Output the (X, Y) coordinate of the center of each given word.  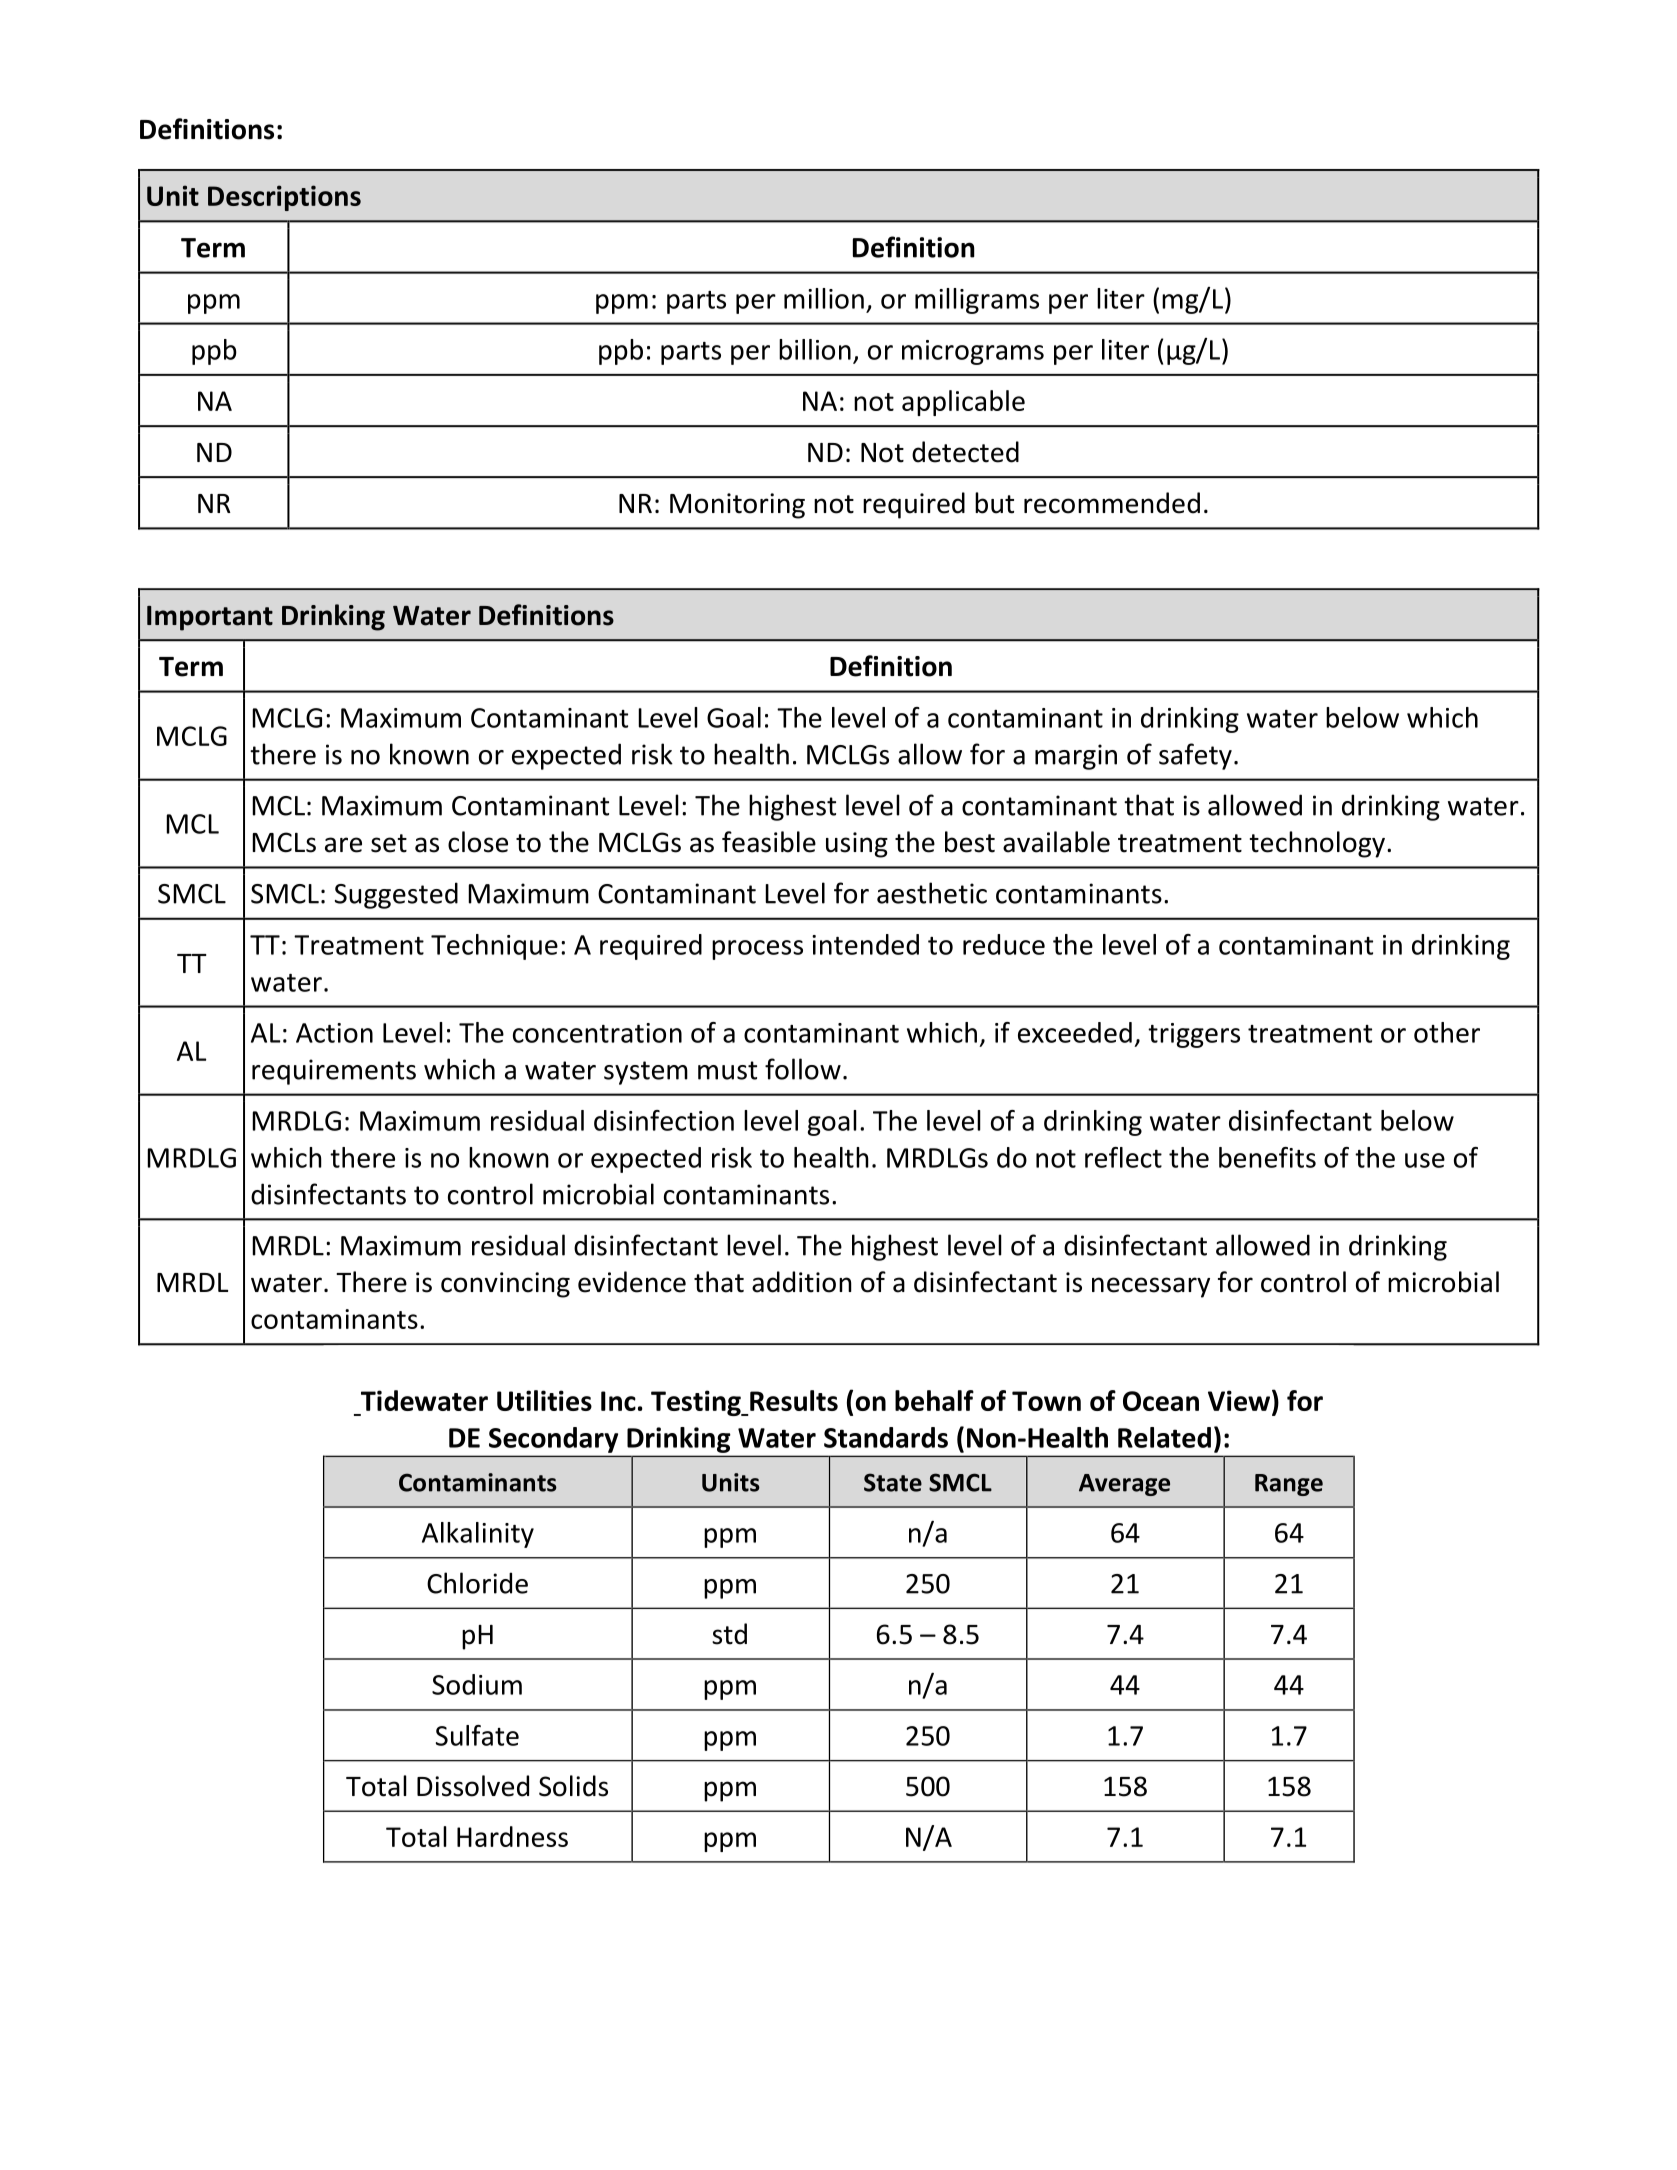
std (729, 1634)
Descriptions (284, 198)
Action (334, 1033)
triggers (1194, 1035)
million (824, 298)
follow (803, 1069)
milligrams (977, 301)
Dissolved (473, 1786)
